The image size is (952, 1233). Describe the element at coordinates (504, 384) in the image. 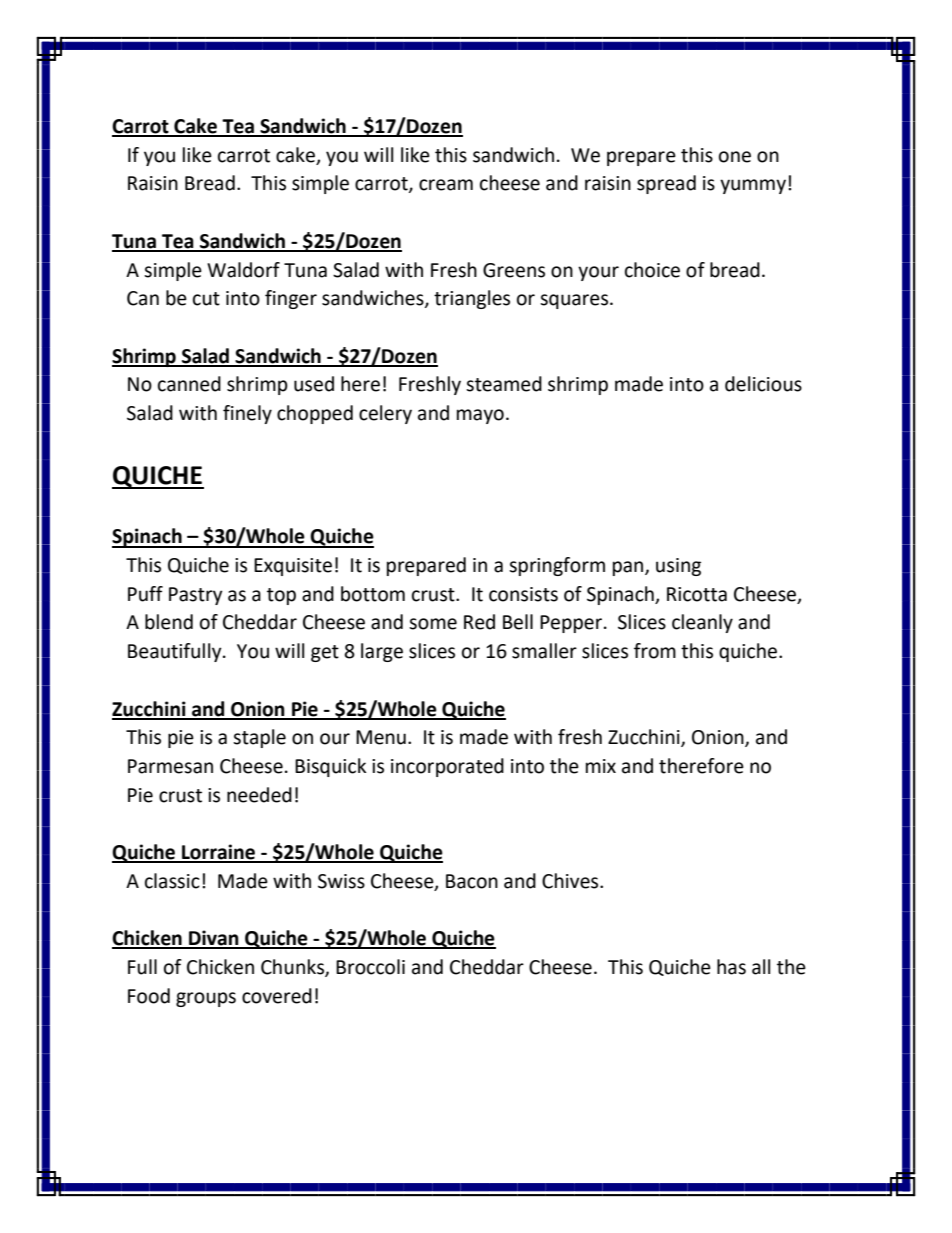

I see `steamed` at that location.
